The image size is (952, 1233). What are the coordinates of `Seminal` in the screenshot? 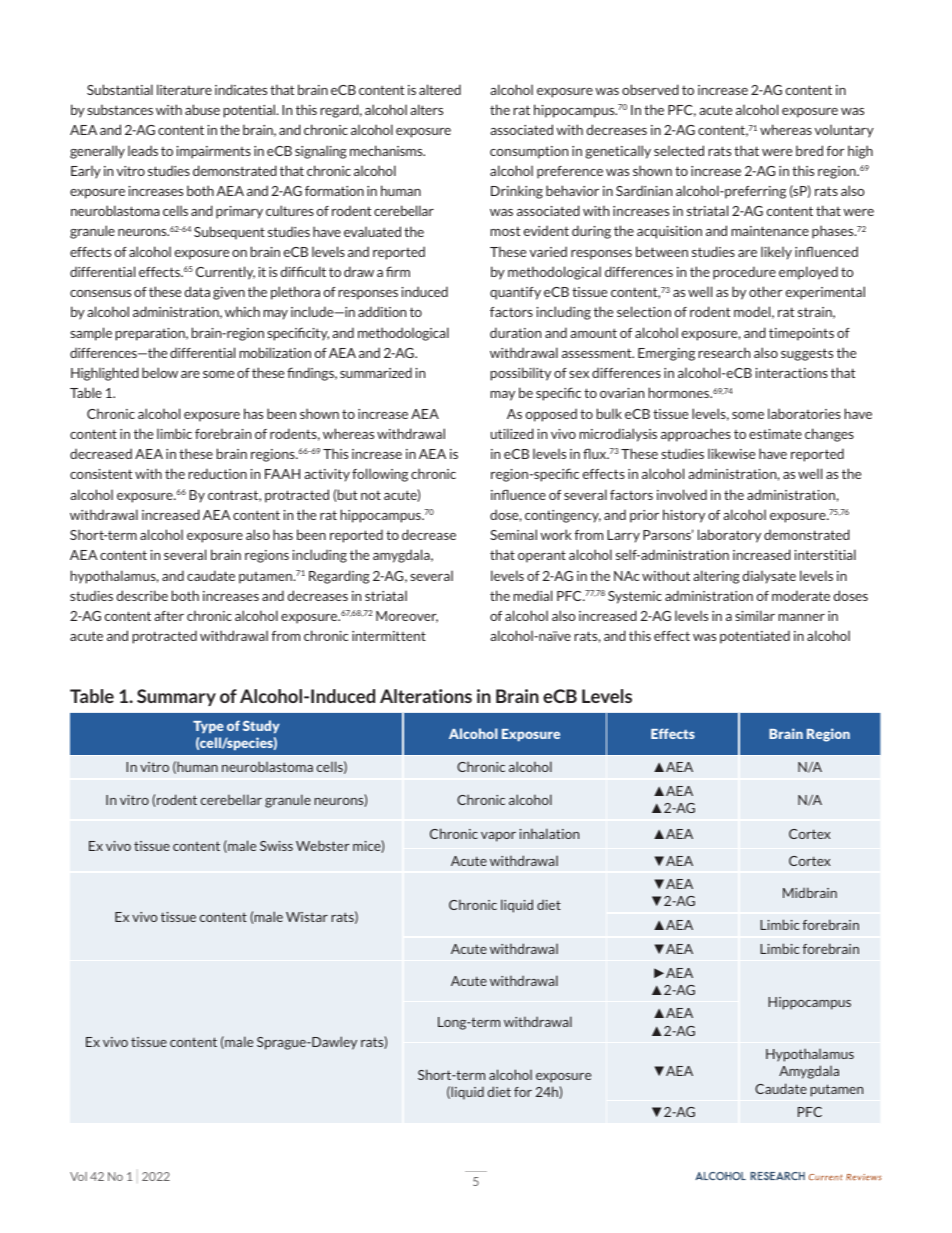 It's located at (513, 534).
